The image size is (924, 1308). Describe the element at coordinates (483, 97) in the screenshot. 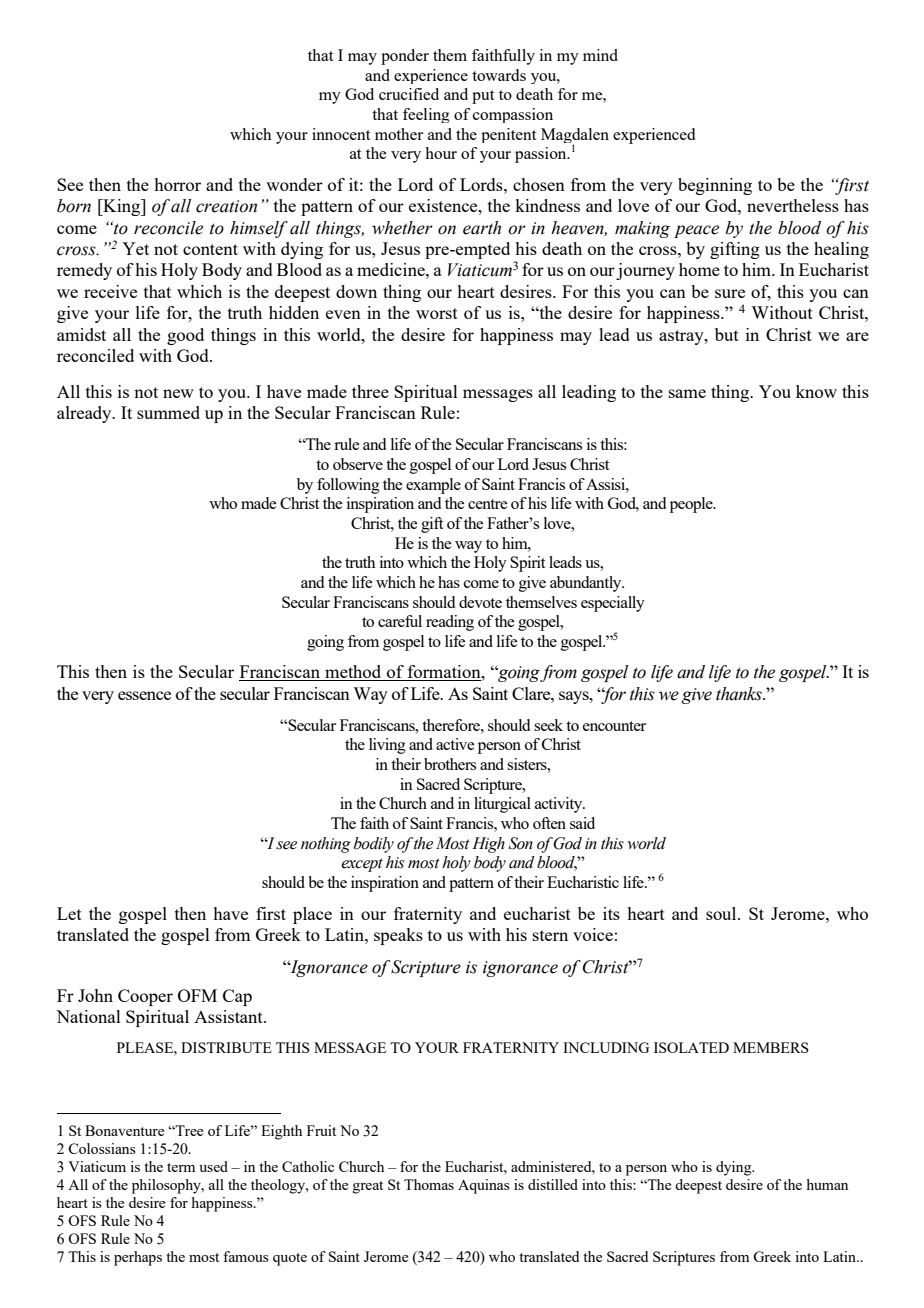

I see `put` at that location.
